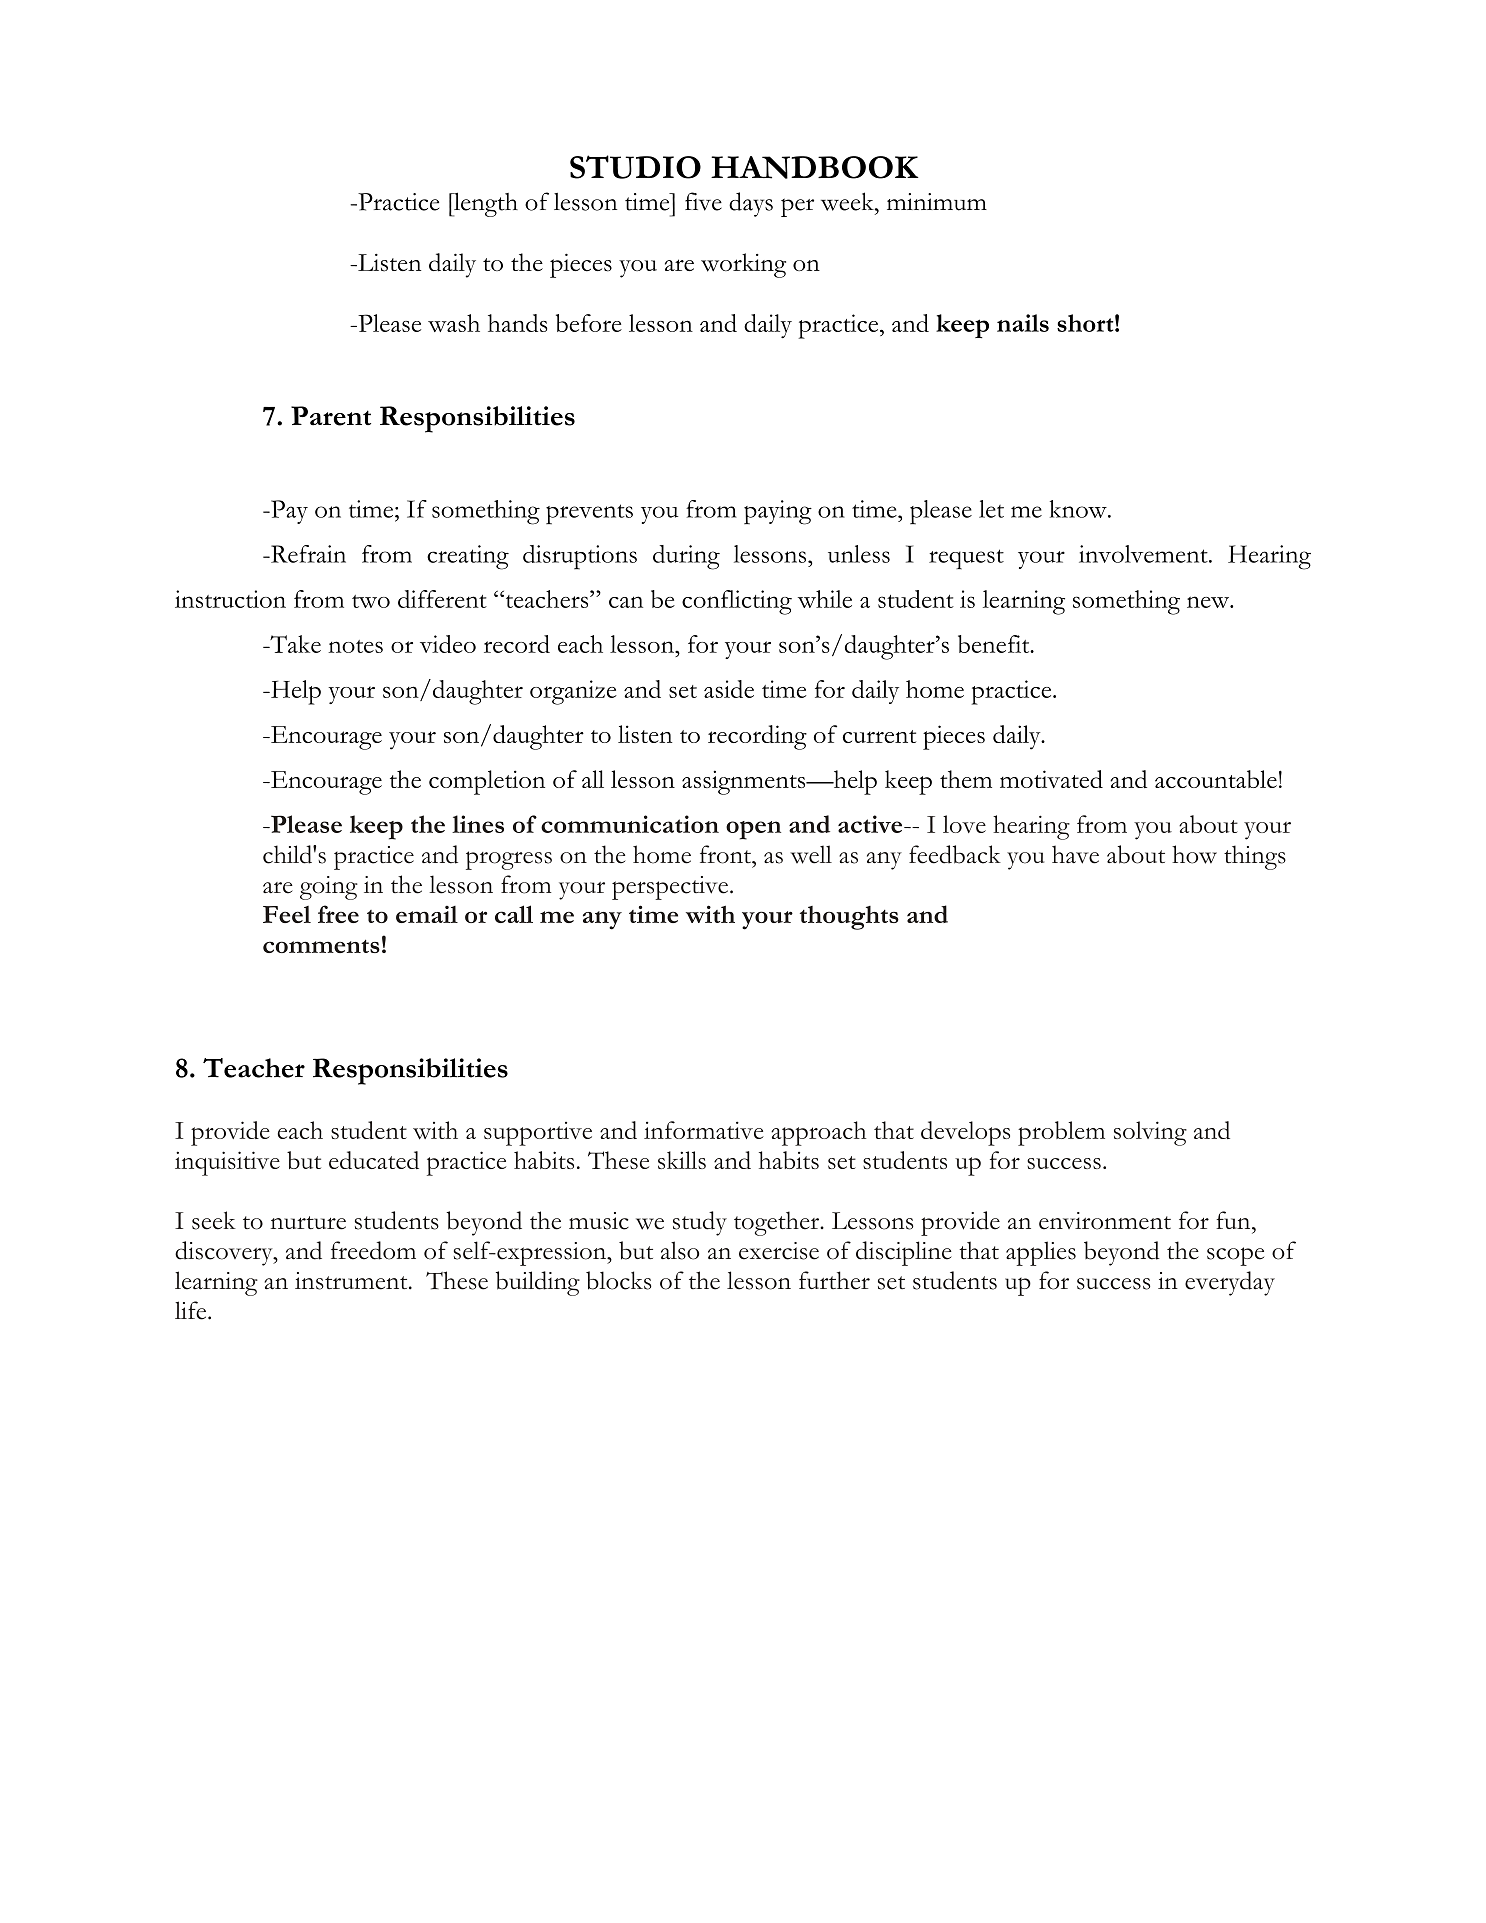  I want to click on length, so click(485, 204).
